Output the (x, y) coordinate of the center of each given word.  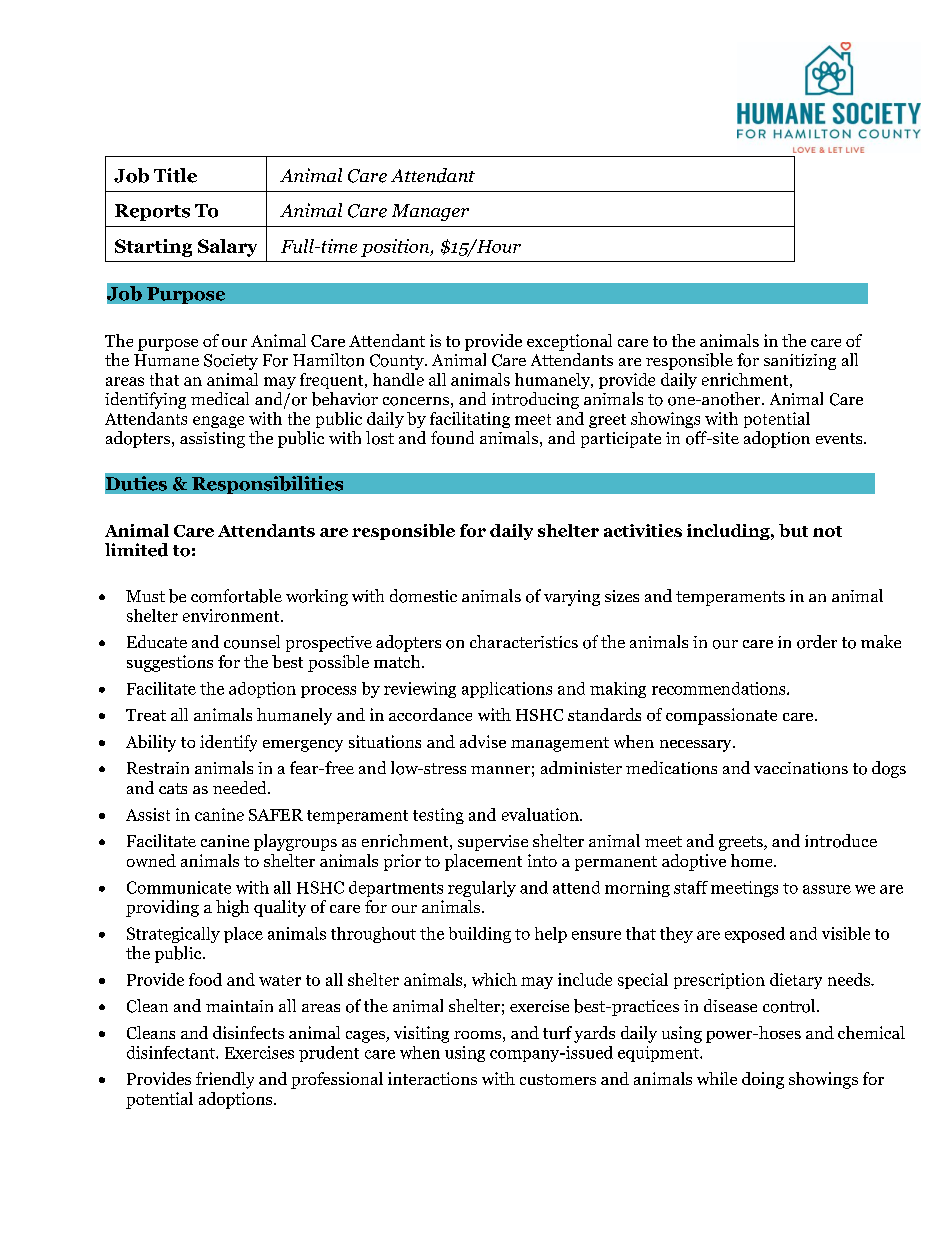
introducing (535, 400)
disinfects (248, 1032)
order (817, 642)
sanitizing (800, 362)
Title (175, 175)
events (840, 438)
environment (232, 615)
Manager (430, 212)
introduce (841, 841)
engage (218, 422)
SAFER (276, 815)
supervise (493, 843)
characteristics (524, 641)
